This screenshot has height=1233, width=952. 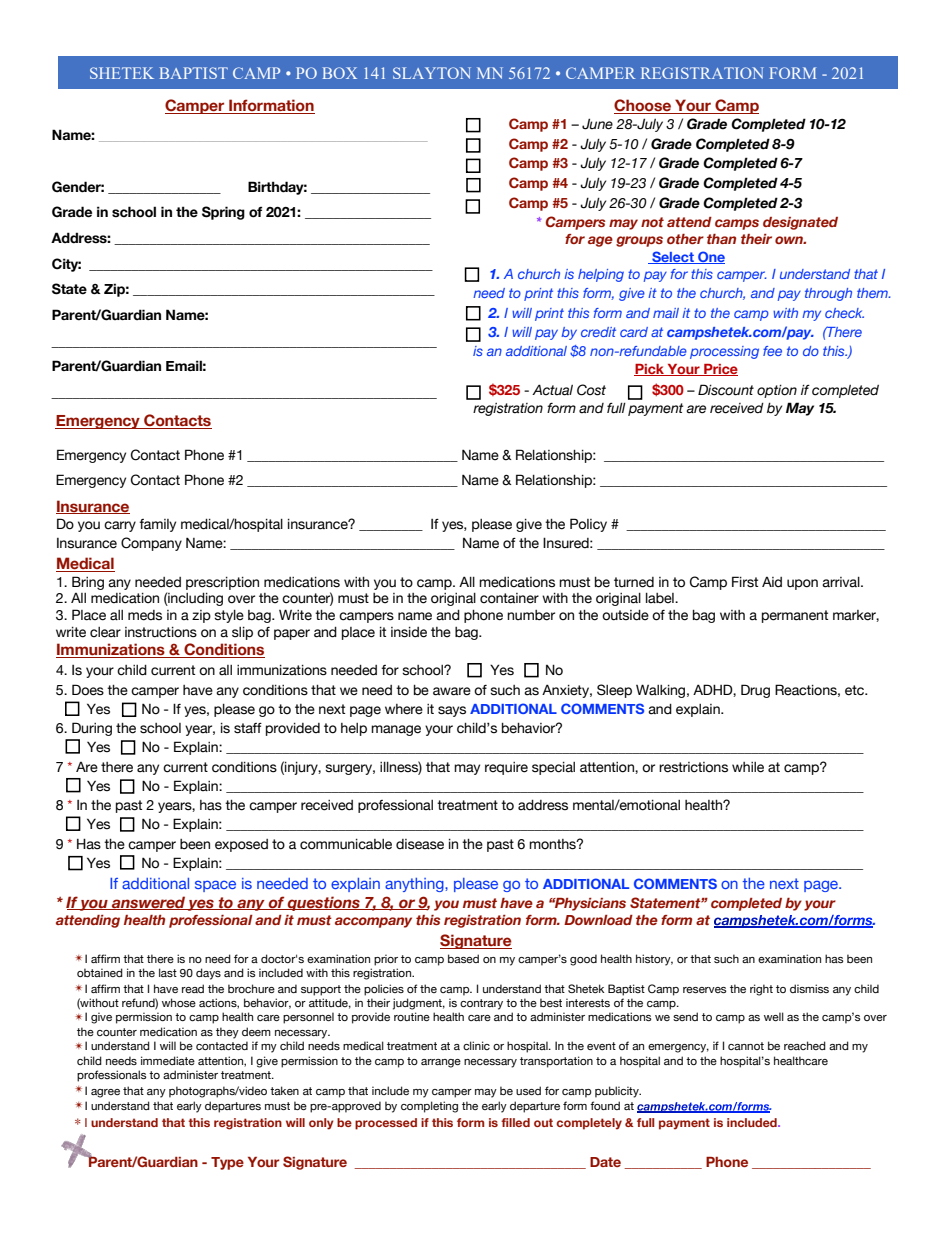 What do you see at coordinates (805, 1045) in the screenshot?
I see `reached` at bounding box center [805, 1045].
